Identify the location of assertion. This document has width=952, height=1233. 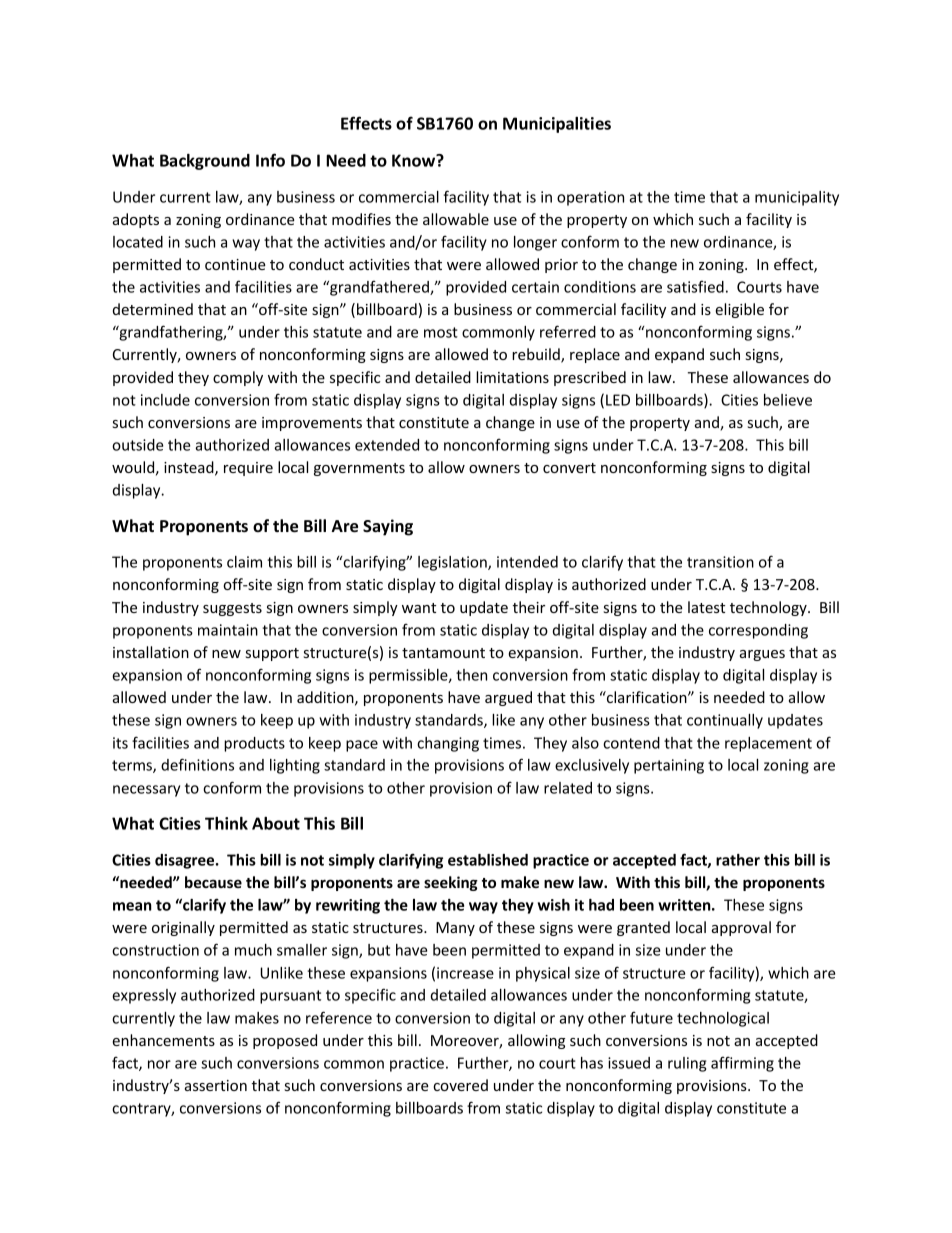
(216, 1085).
